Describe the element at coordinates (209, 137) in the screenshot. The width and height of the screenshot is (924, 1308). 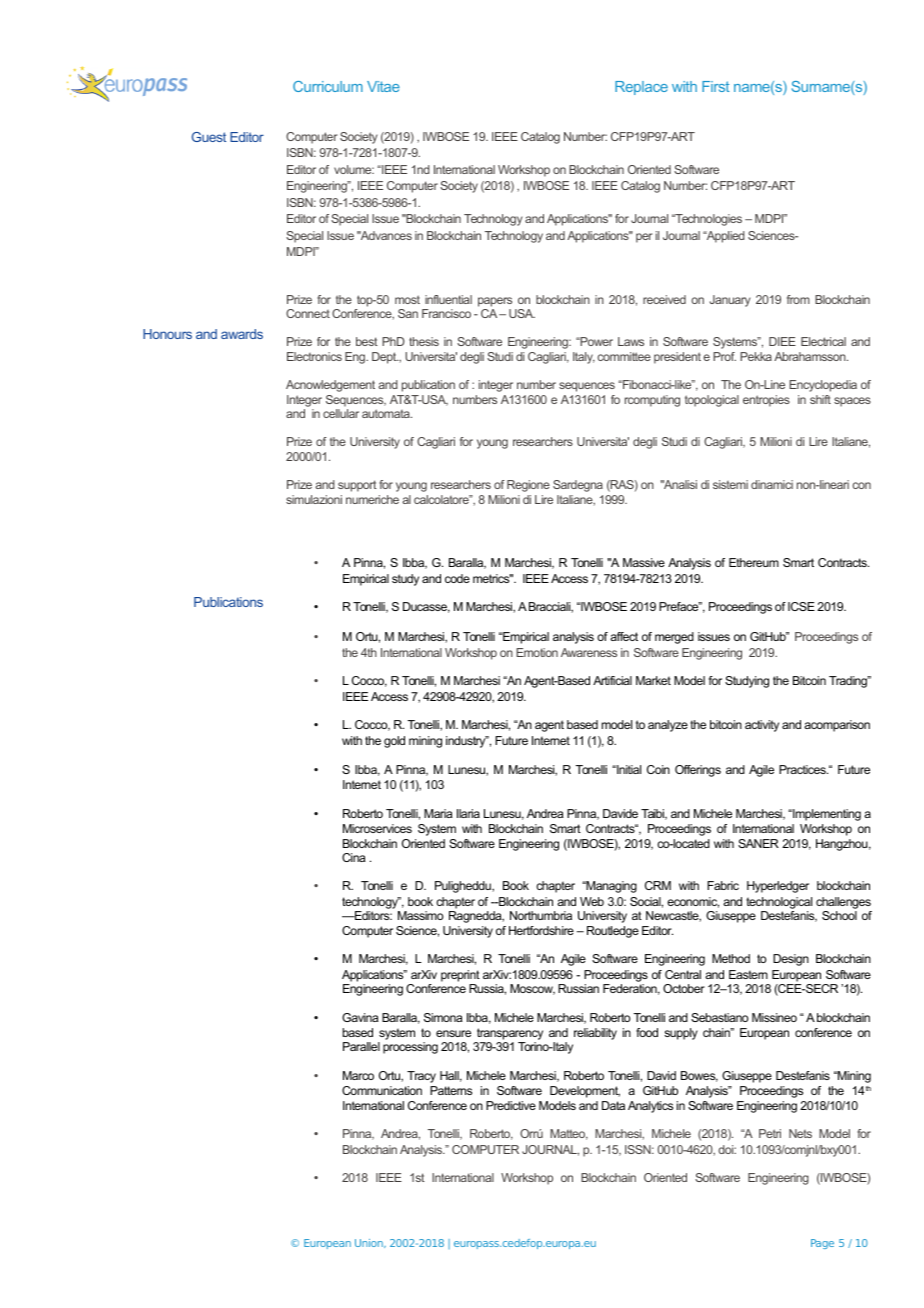
I see `Guest` at that location.
